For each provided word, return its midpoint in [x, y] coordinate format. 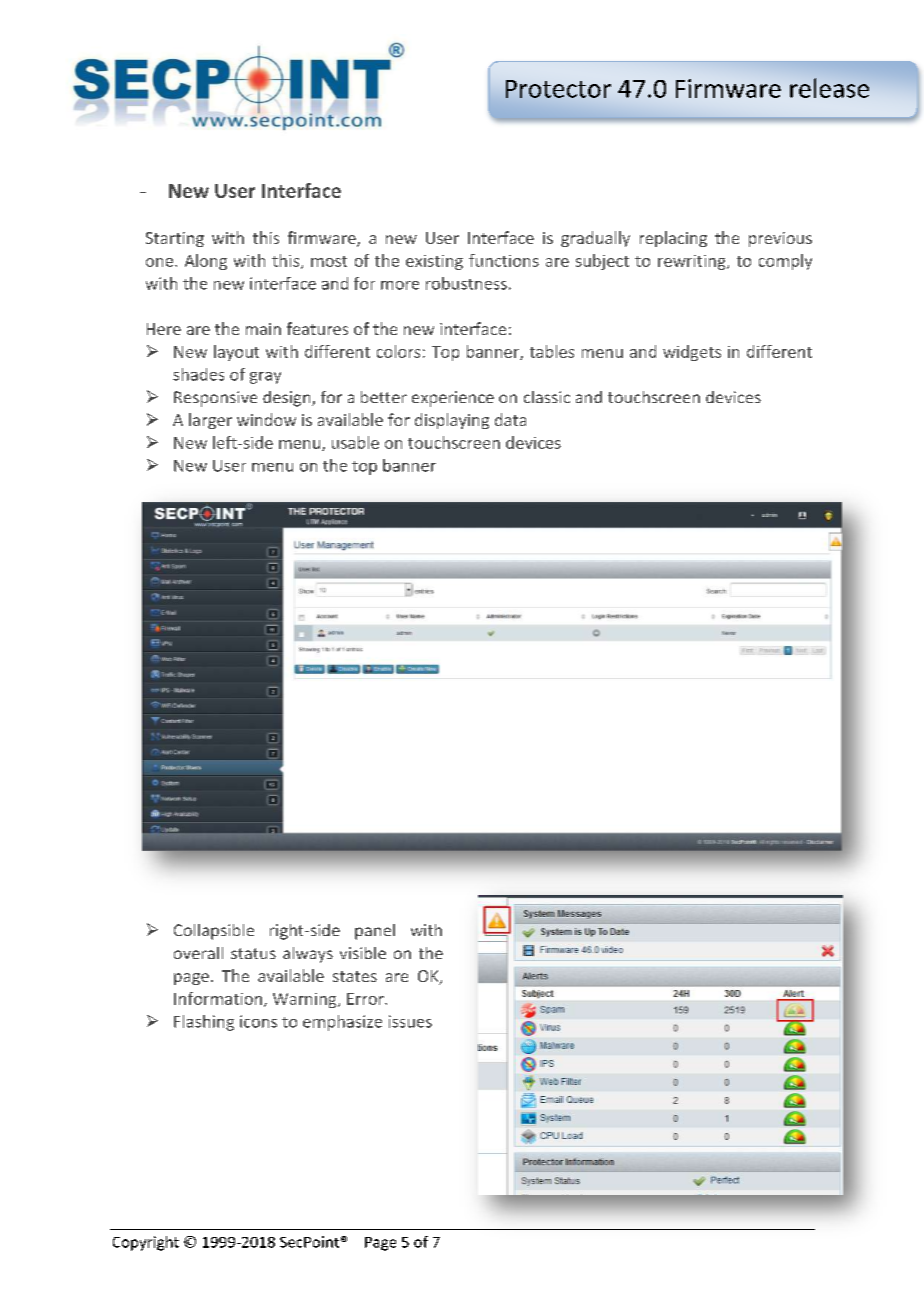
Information [218, 998]
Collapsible [214, 932]
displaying [452, 421]
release [829, 88]
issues [410, 1021]
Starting [175, 239]
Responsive [215, 399]
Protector [558, 89]
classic [547, 397]
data [510, 419]
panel [375, 932]
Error [366, 999]
